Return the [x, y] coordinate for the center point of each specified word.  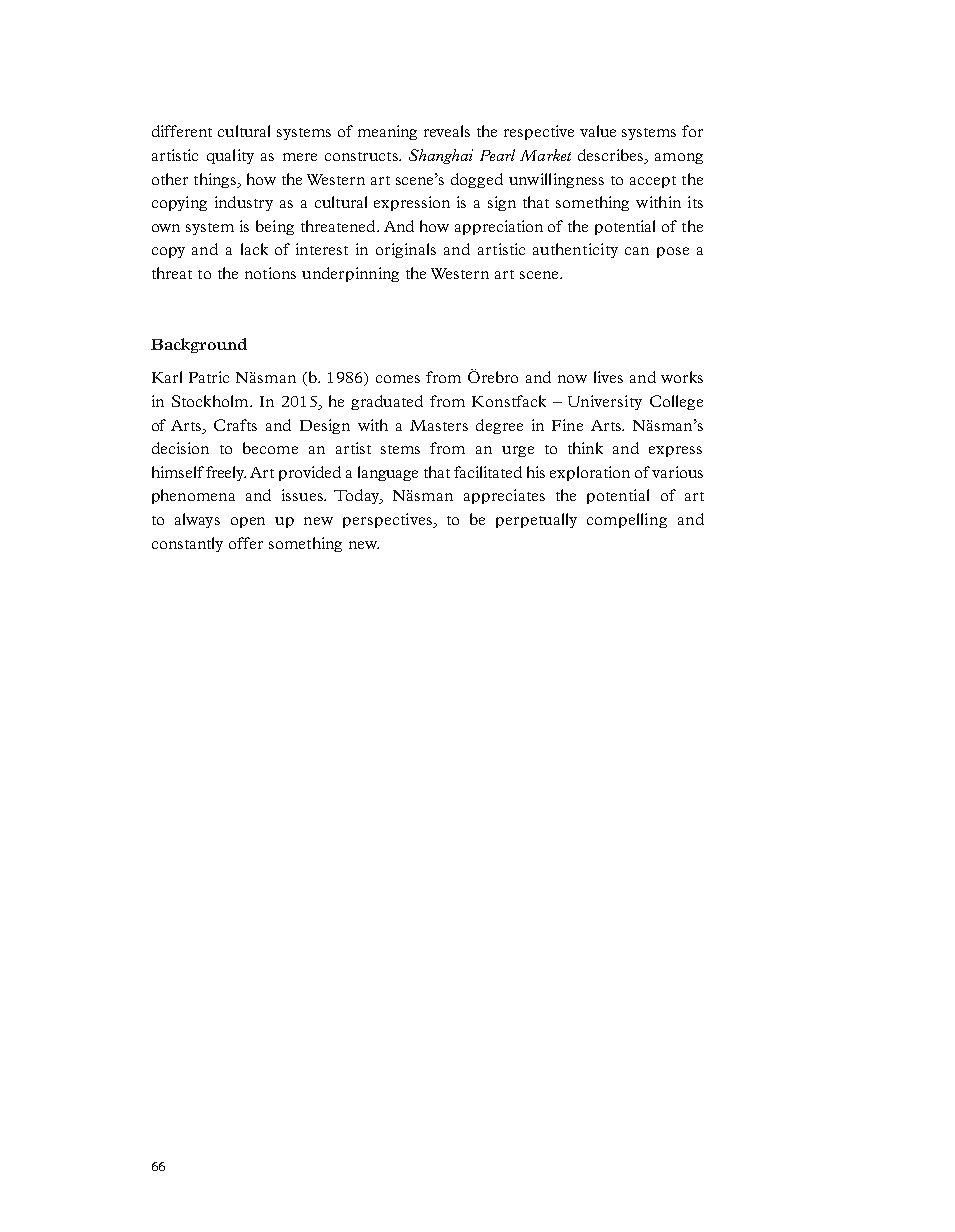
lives [608, 377]
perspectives [389, 520]
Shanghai [441, 156]
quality [230, 156]
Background [199, 345]
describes [612, 156]
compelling [627, 520]
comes [398, 379]
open [248, 522]
